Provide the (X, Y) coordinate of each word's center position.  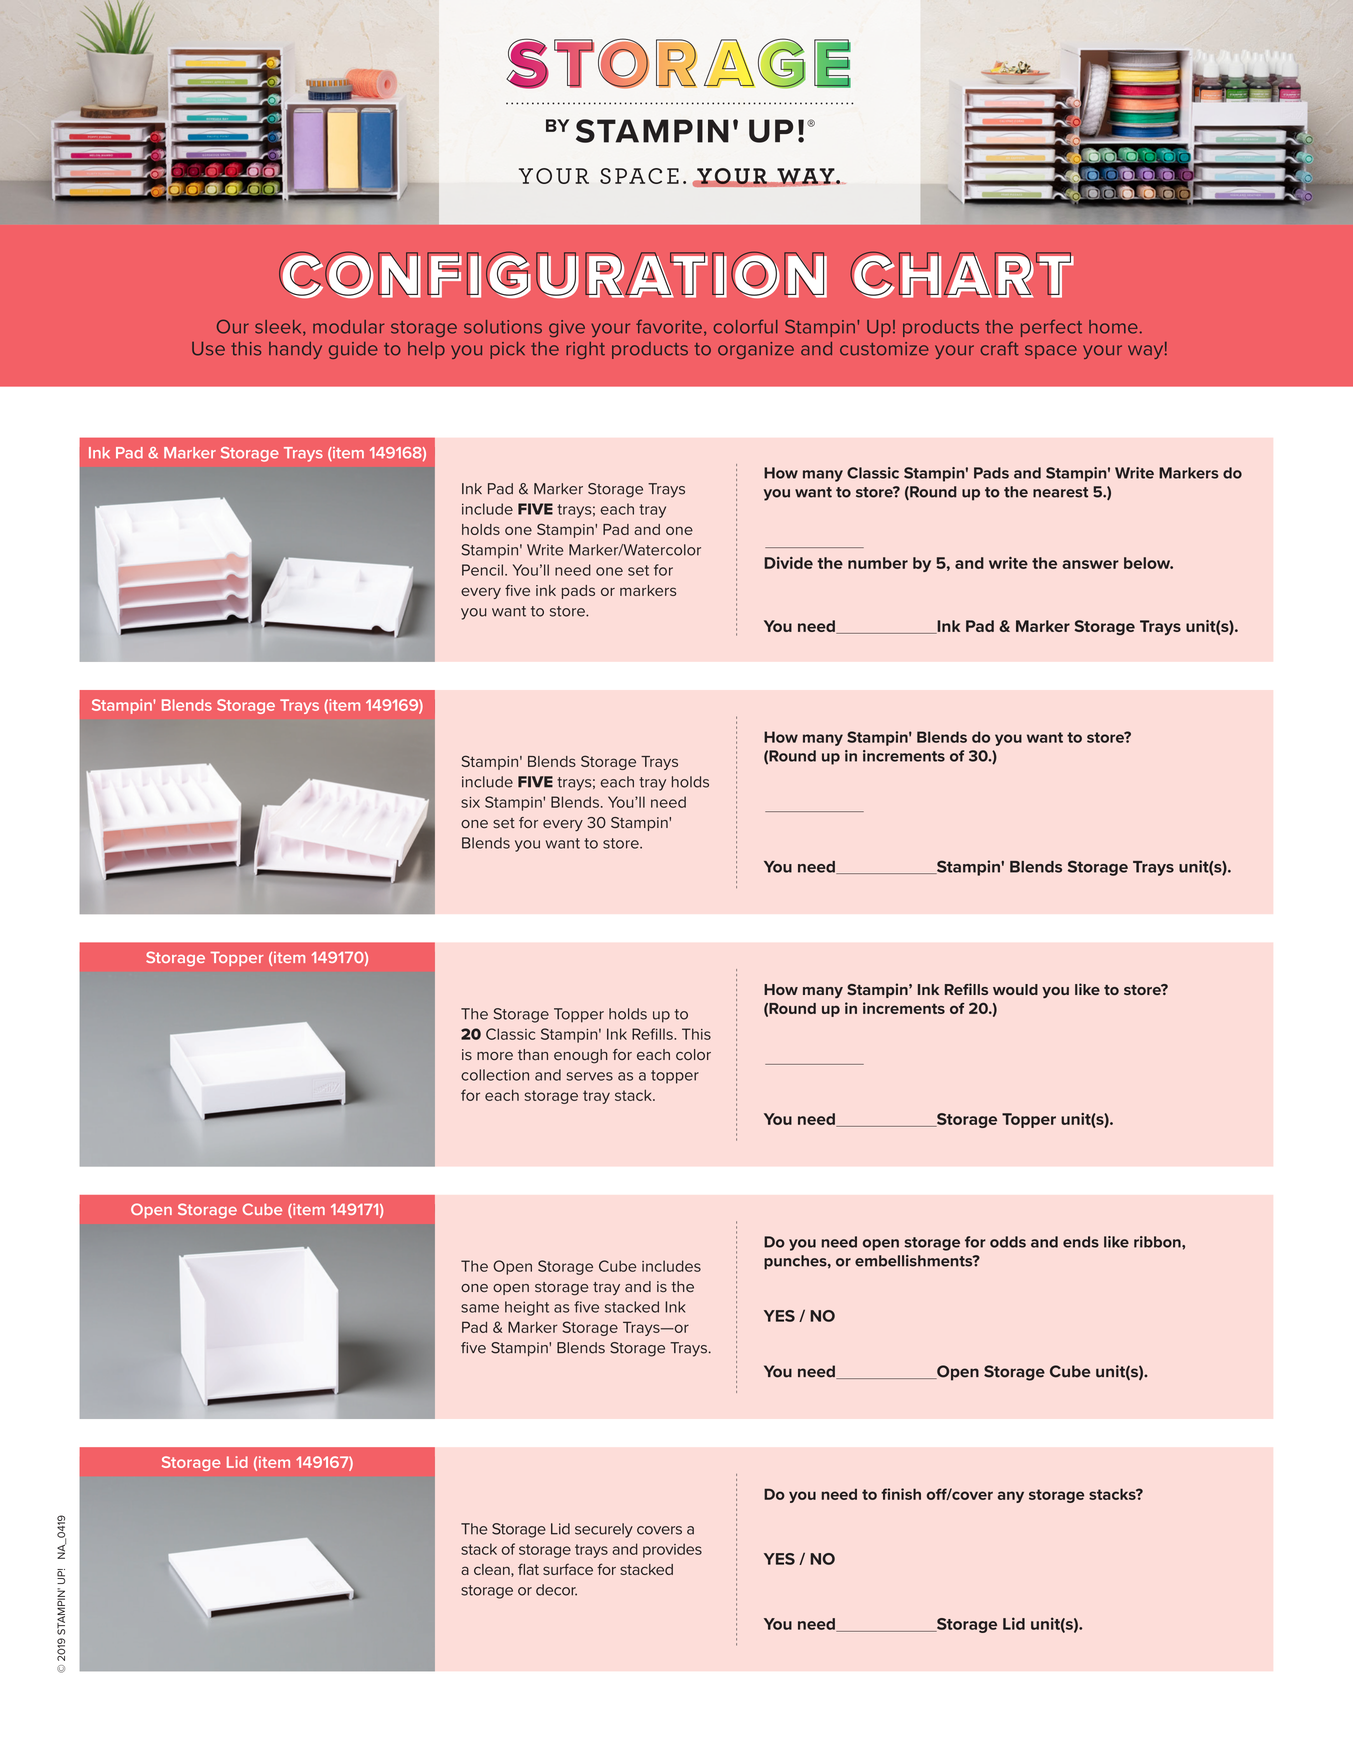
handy (295, 350)
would (1015, 989)
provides (672, 1550)
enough (581, 1056)
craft (1000, 348)
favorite (669, 327)
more (495, 1056)
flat (528, 1569)
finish (901, 1494)
